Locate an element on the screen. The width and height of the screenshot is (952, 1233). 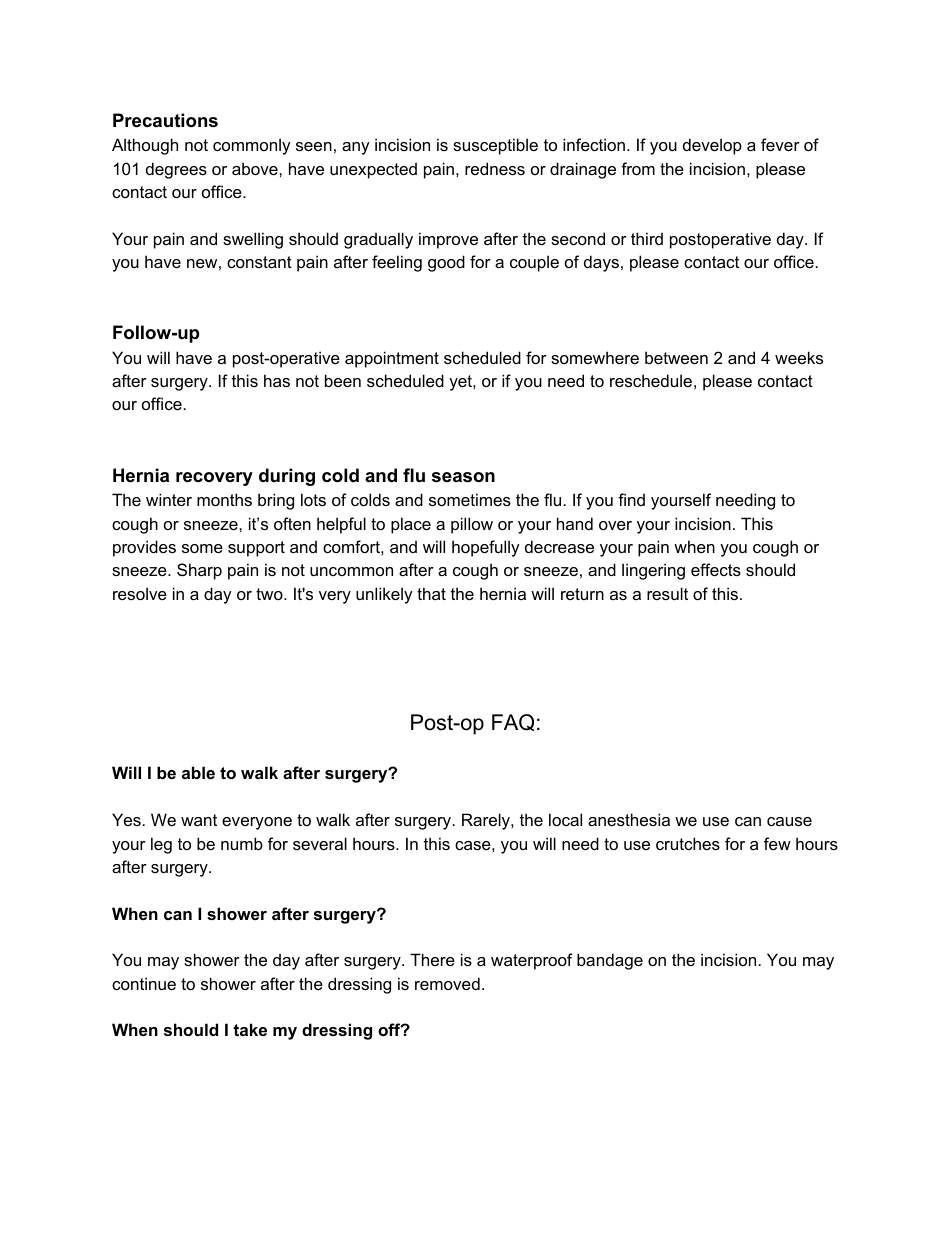
effects is located at coordinates (716, 569).
